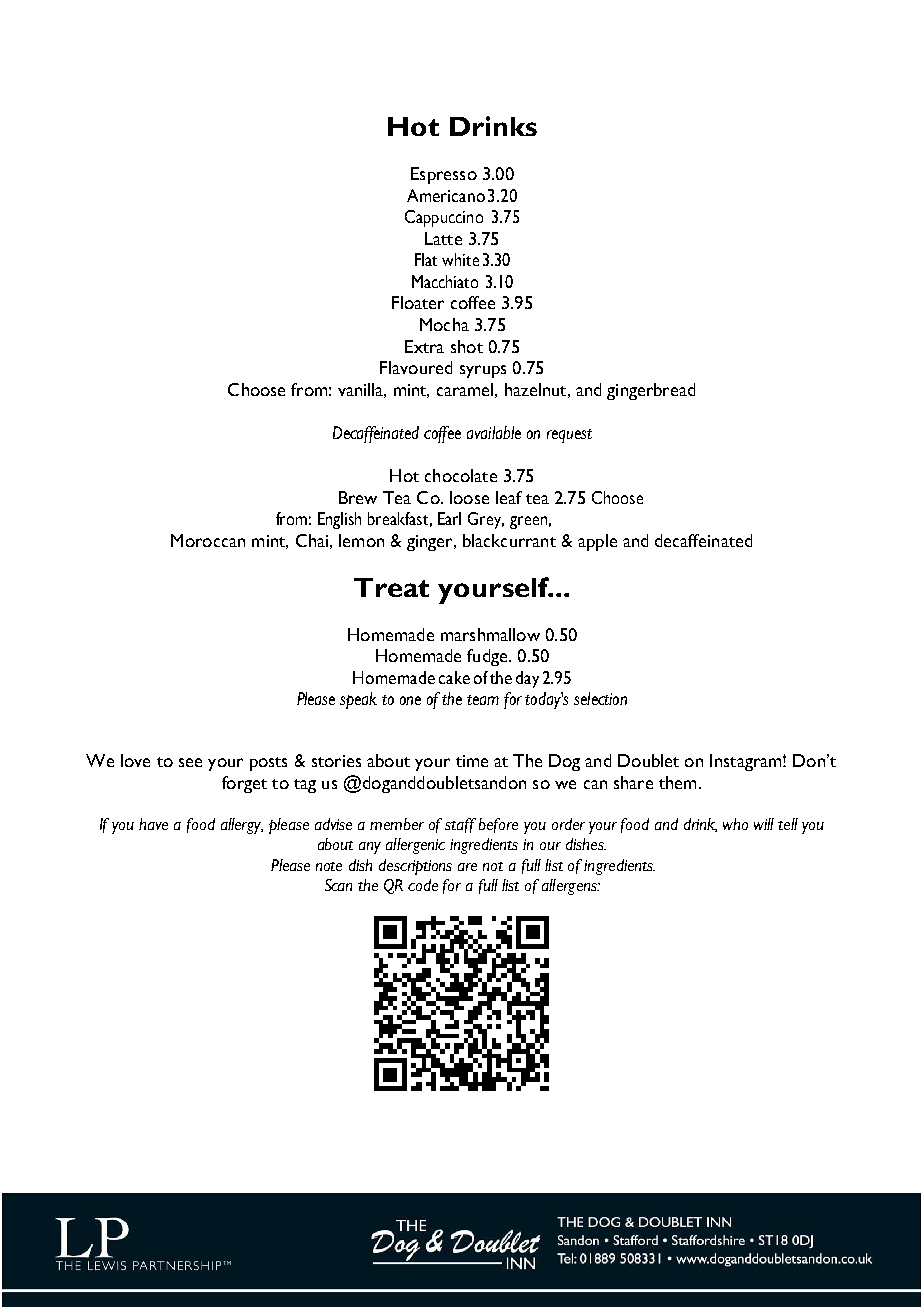 This screenshot has width=924, height=1307. I want to click on Espresso, so click(444, 175).
